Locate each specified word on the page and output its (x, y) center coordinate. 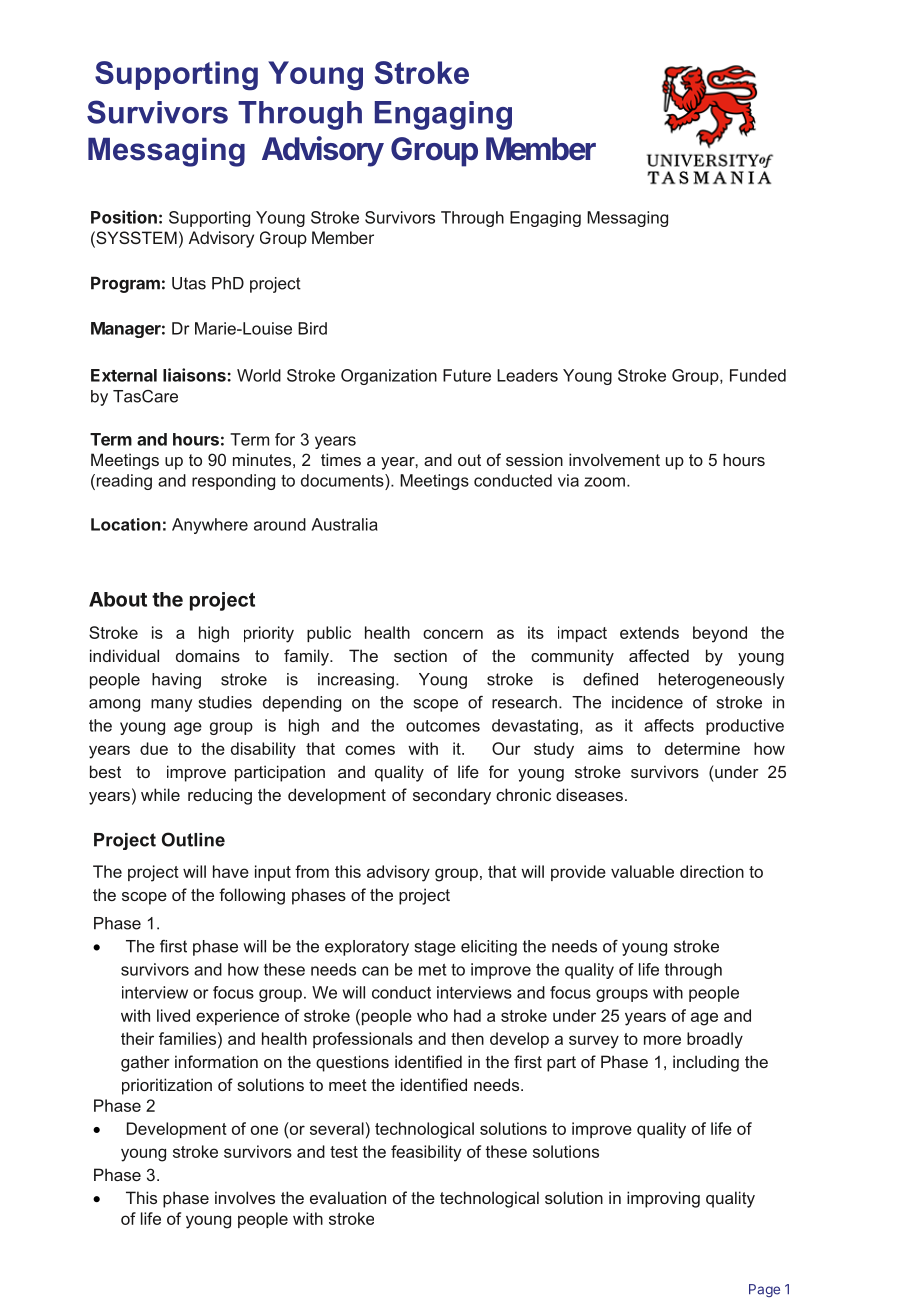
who (432, 1015)
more (662, 1040)
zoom (604, 482)
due (154, 748)
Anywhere (210, 526)
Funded (758, 375)
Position (124, 217)
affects (669, 725)
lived (173, 1015)
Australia (344, 524)
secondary (452, 796)
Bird (312, 328)
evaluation (348, 1197)
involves (245, 1197)
